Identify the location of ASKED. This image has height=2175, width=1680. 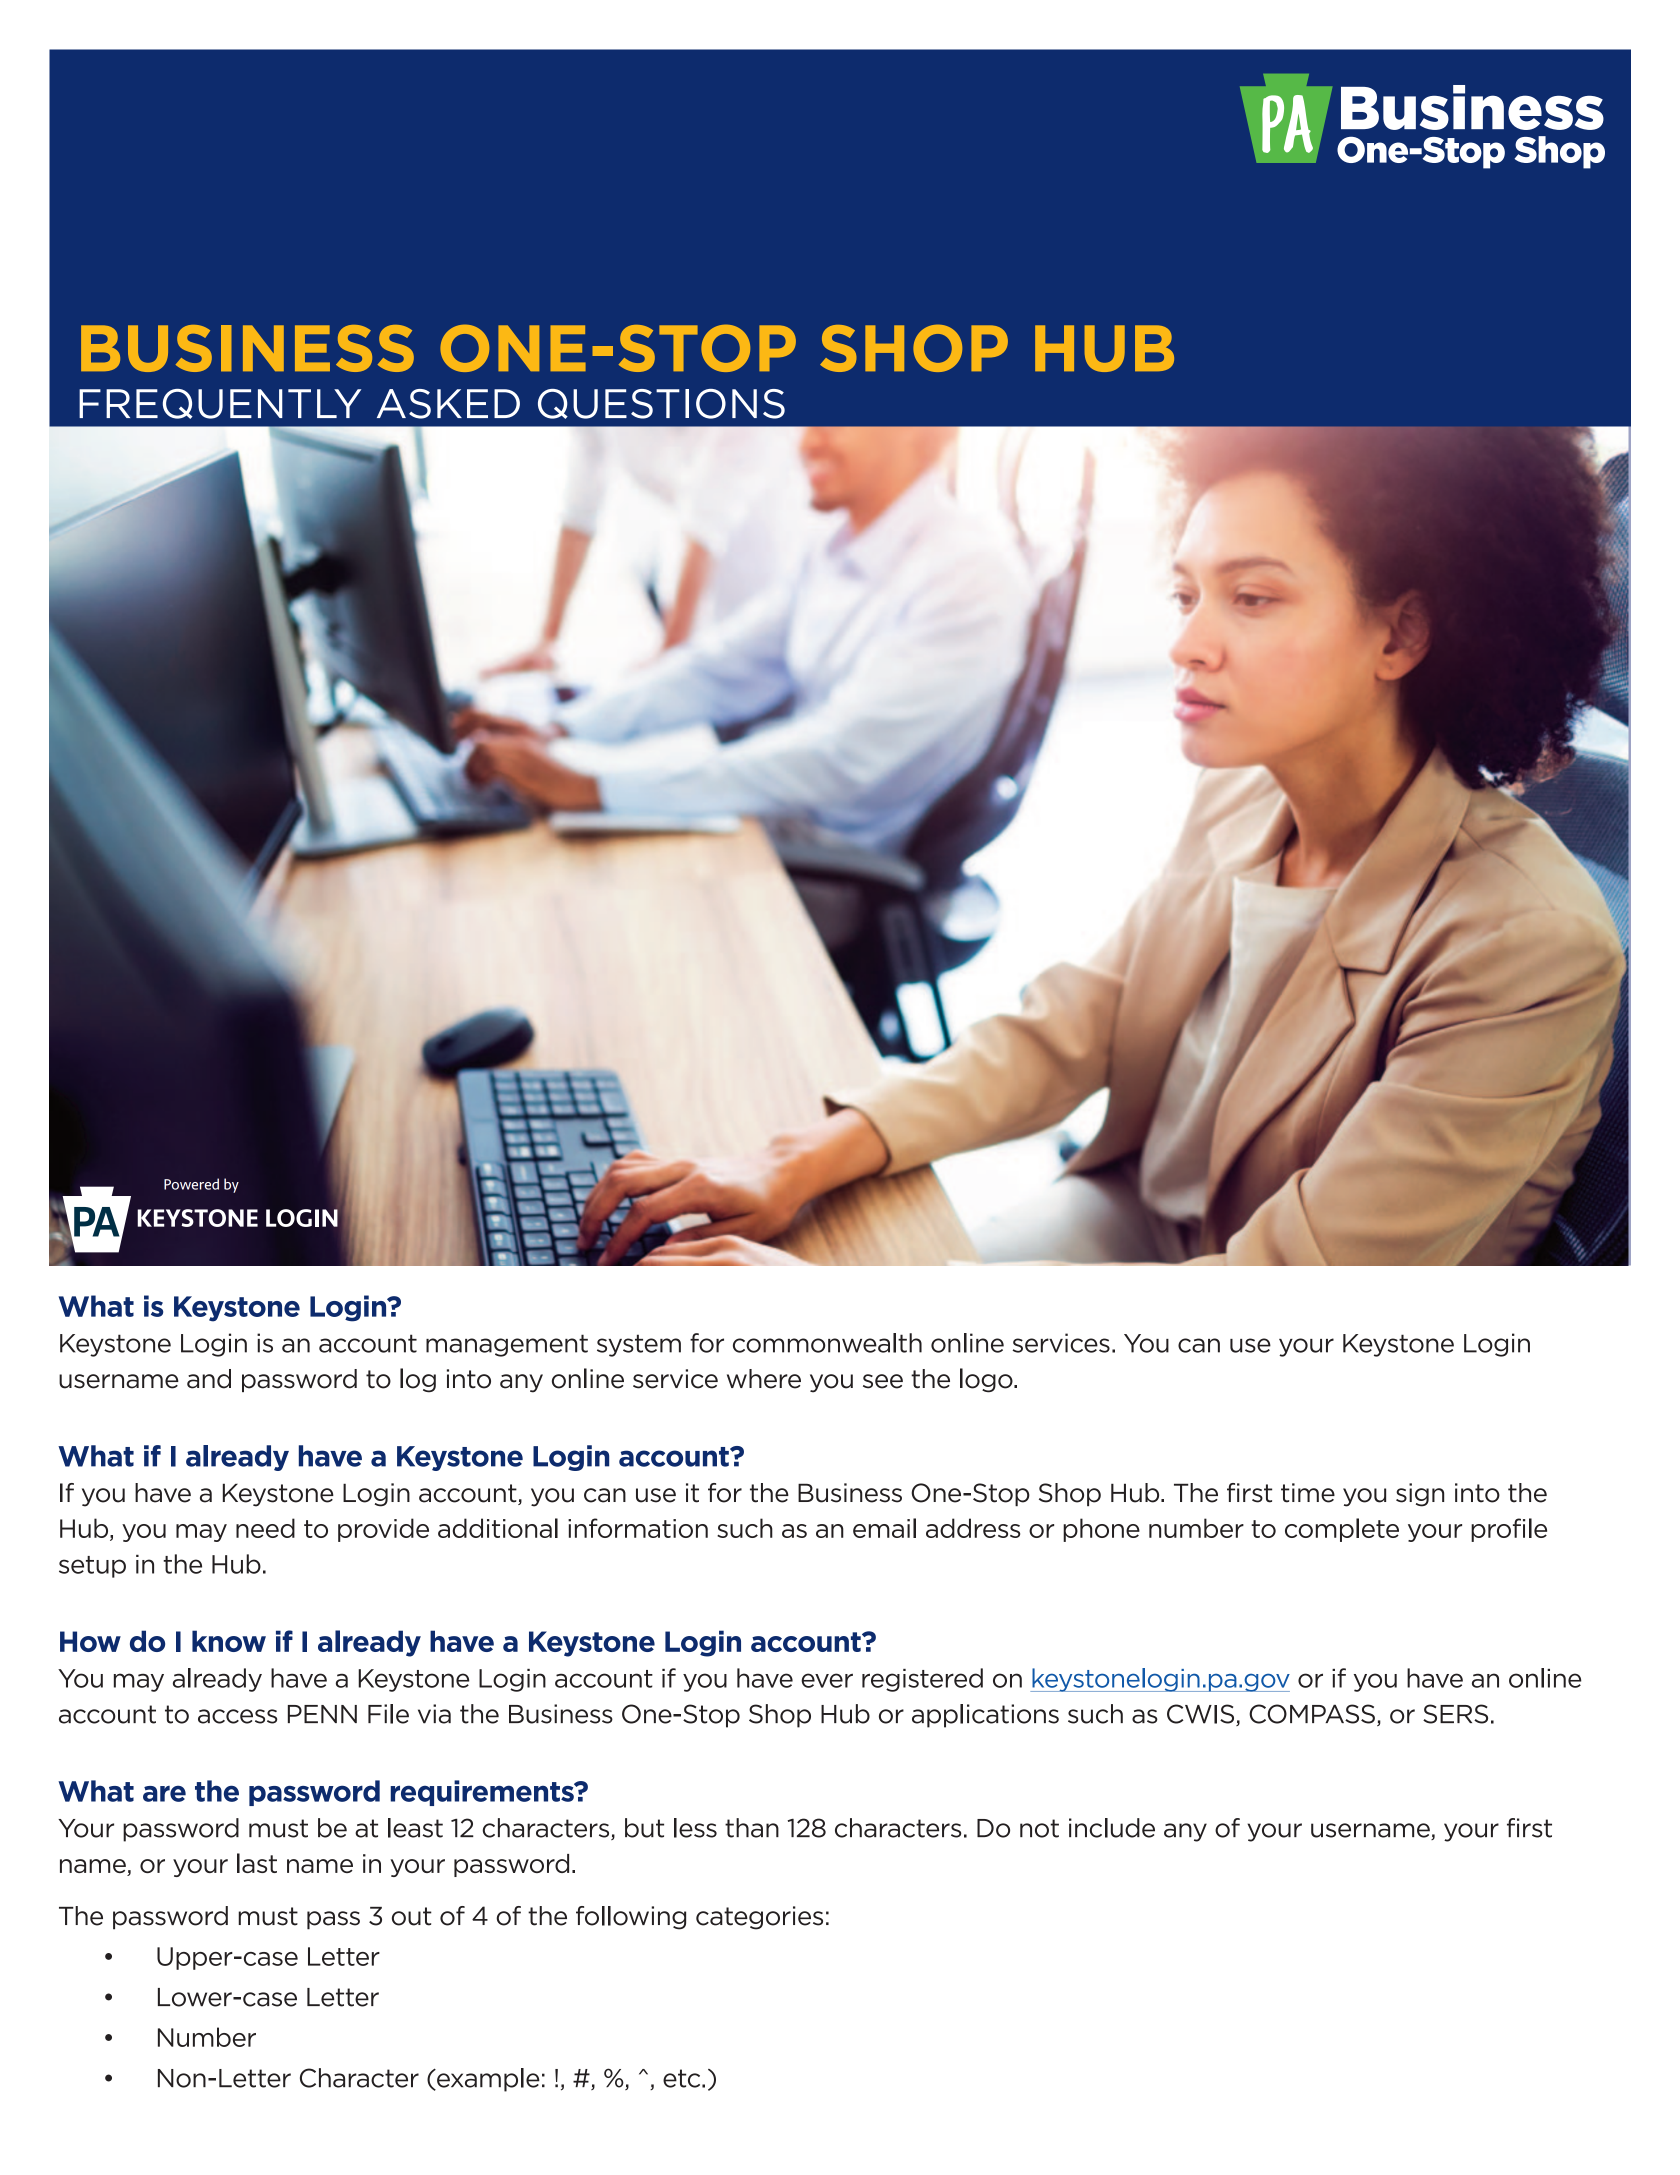
(448, 404).
